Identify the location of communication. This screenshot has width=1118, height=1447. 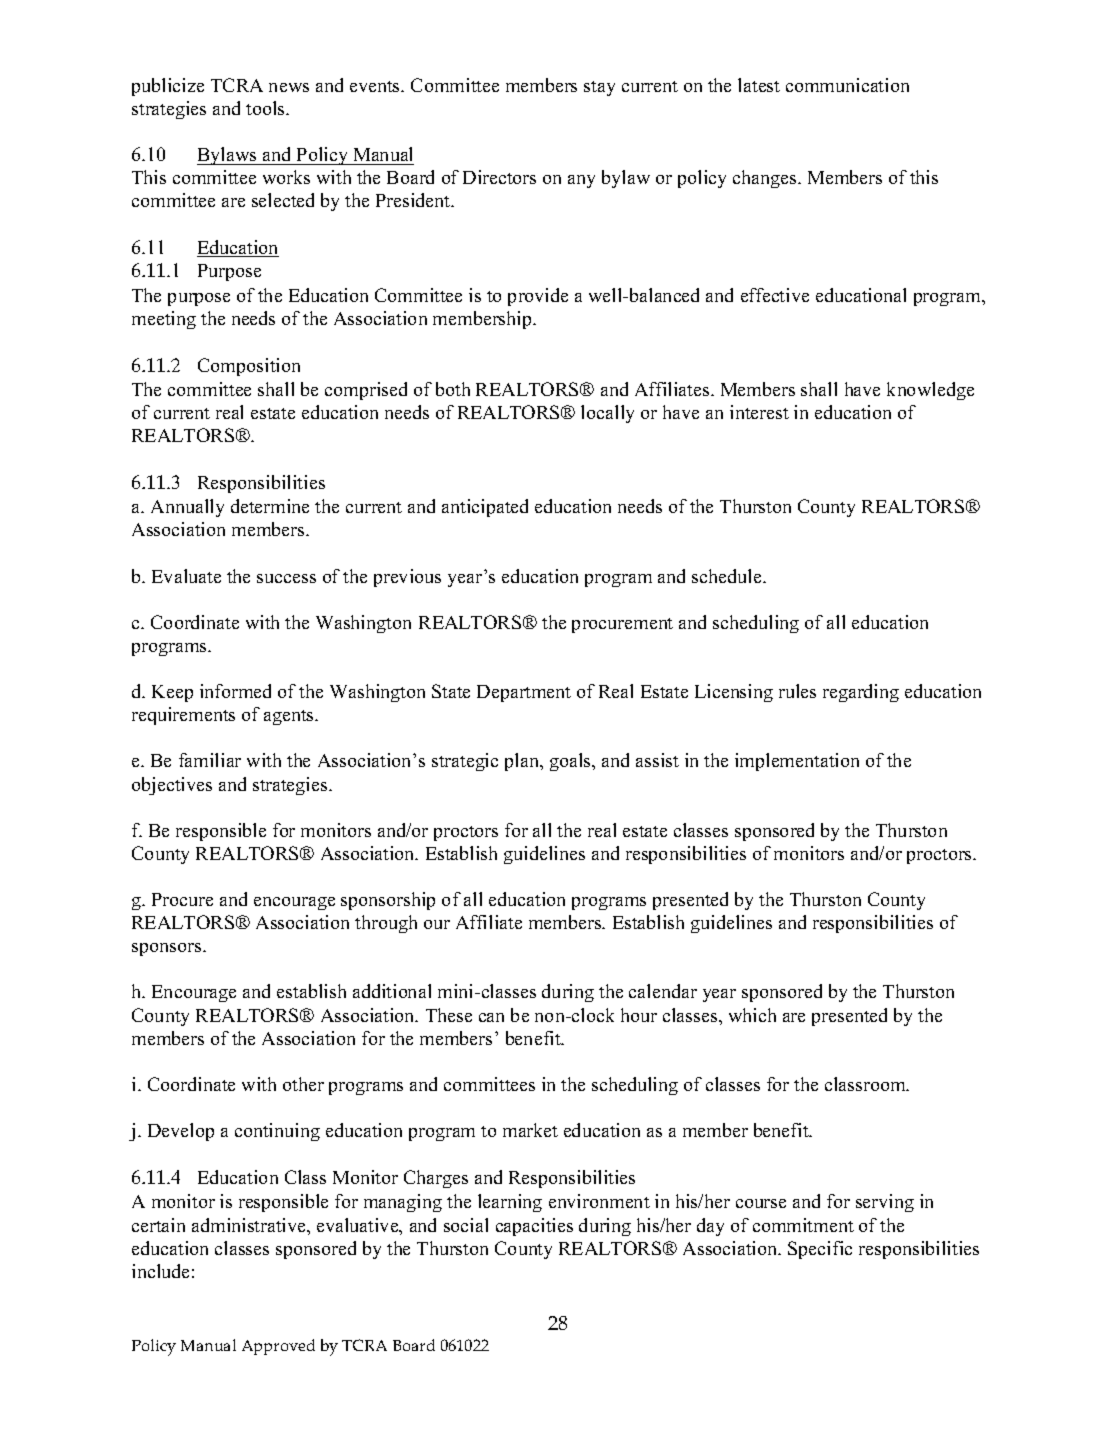
(847, 85).
